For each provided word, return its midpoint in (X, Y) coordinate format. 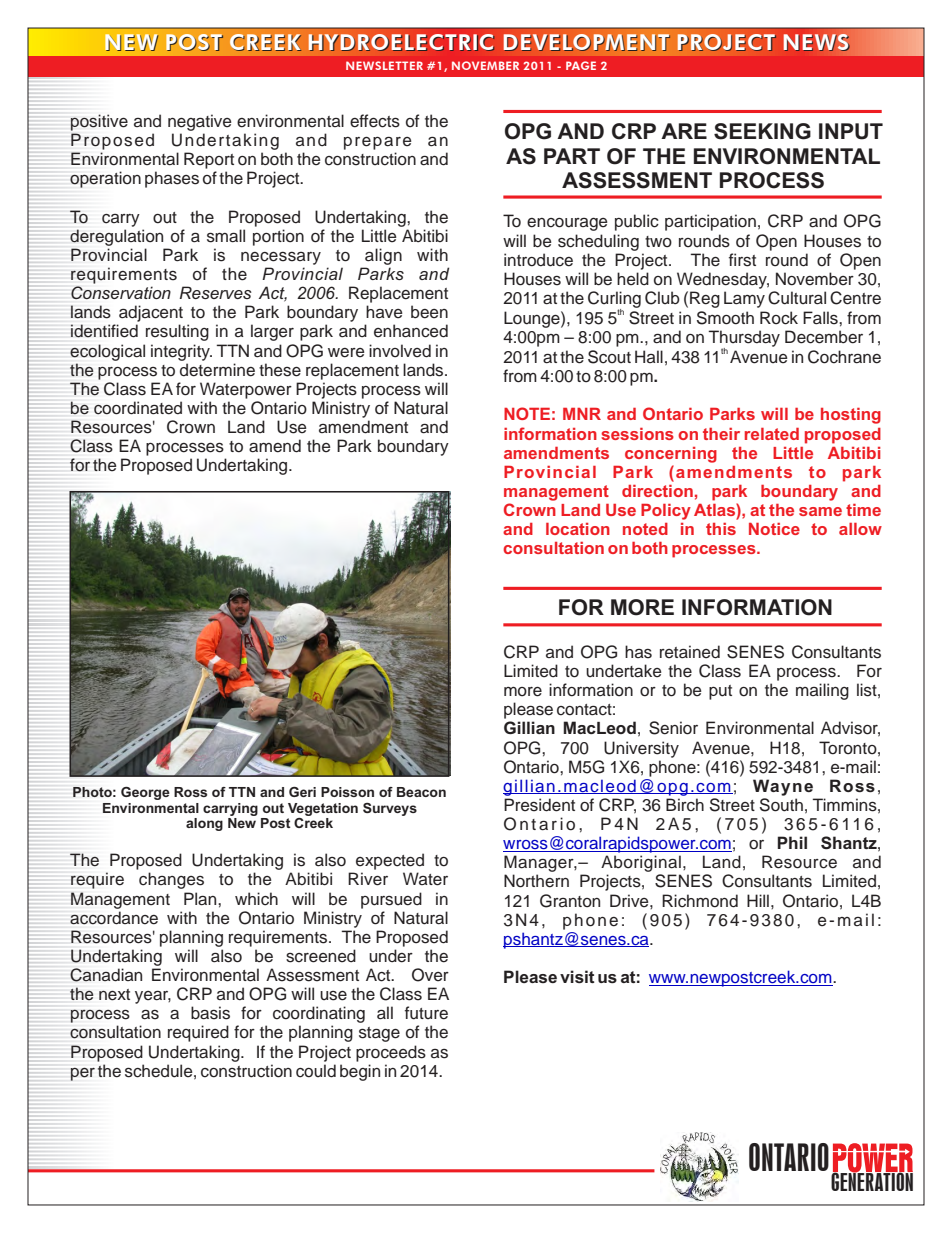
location (578, 529)
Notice (774, 529)
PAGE (581, 65)
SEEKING (762, 131)
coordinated (138, 408)
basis (210, 1013)
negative (200, 122)
